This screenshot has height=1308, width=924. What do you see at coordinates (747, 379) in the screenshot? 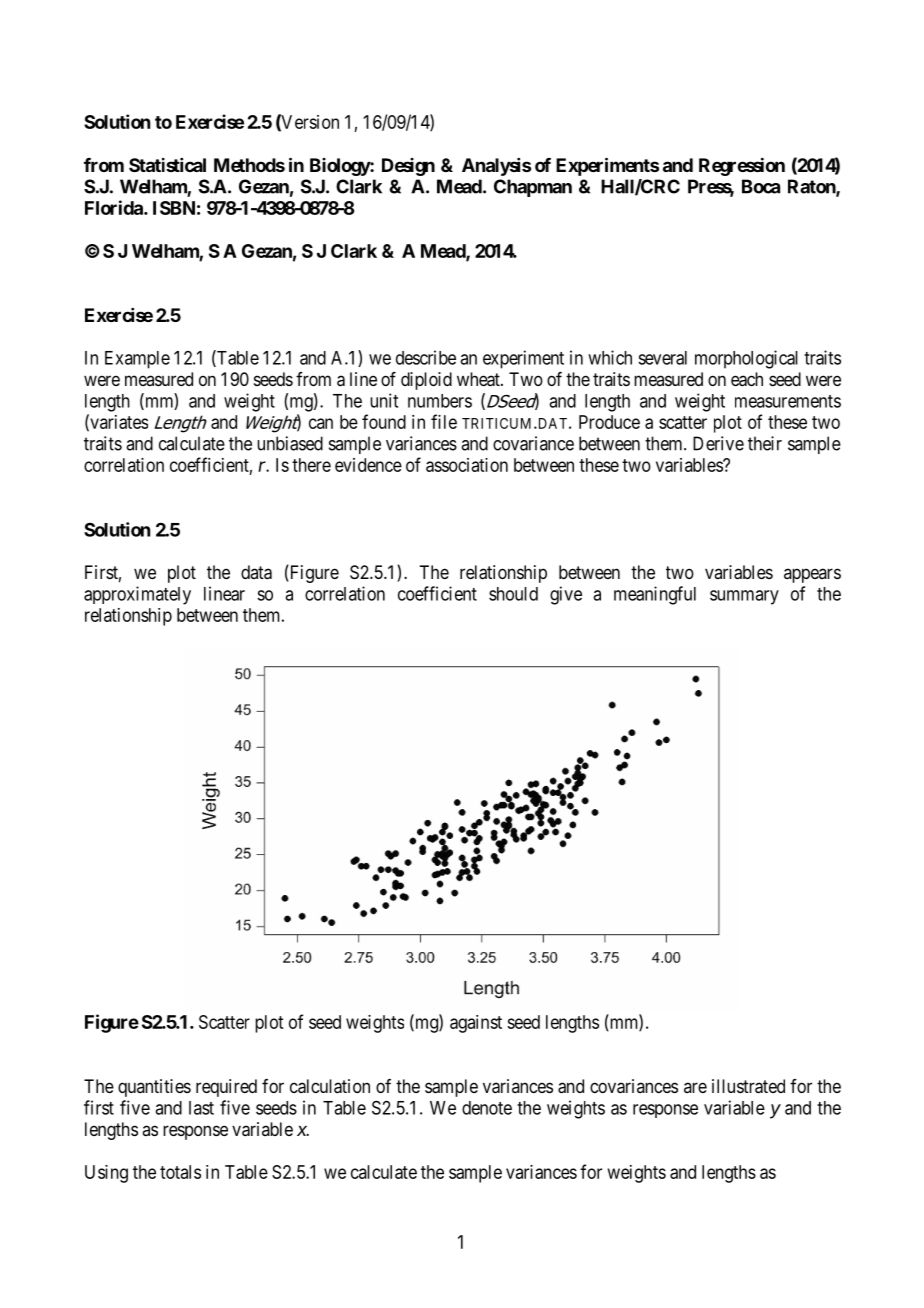
I see `each` at bounding box center [747, 379].
